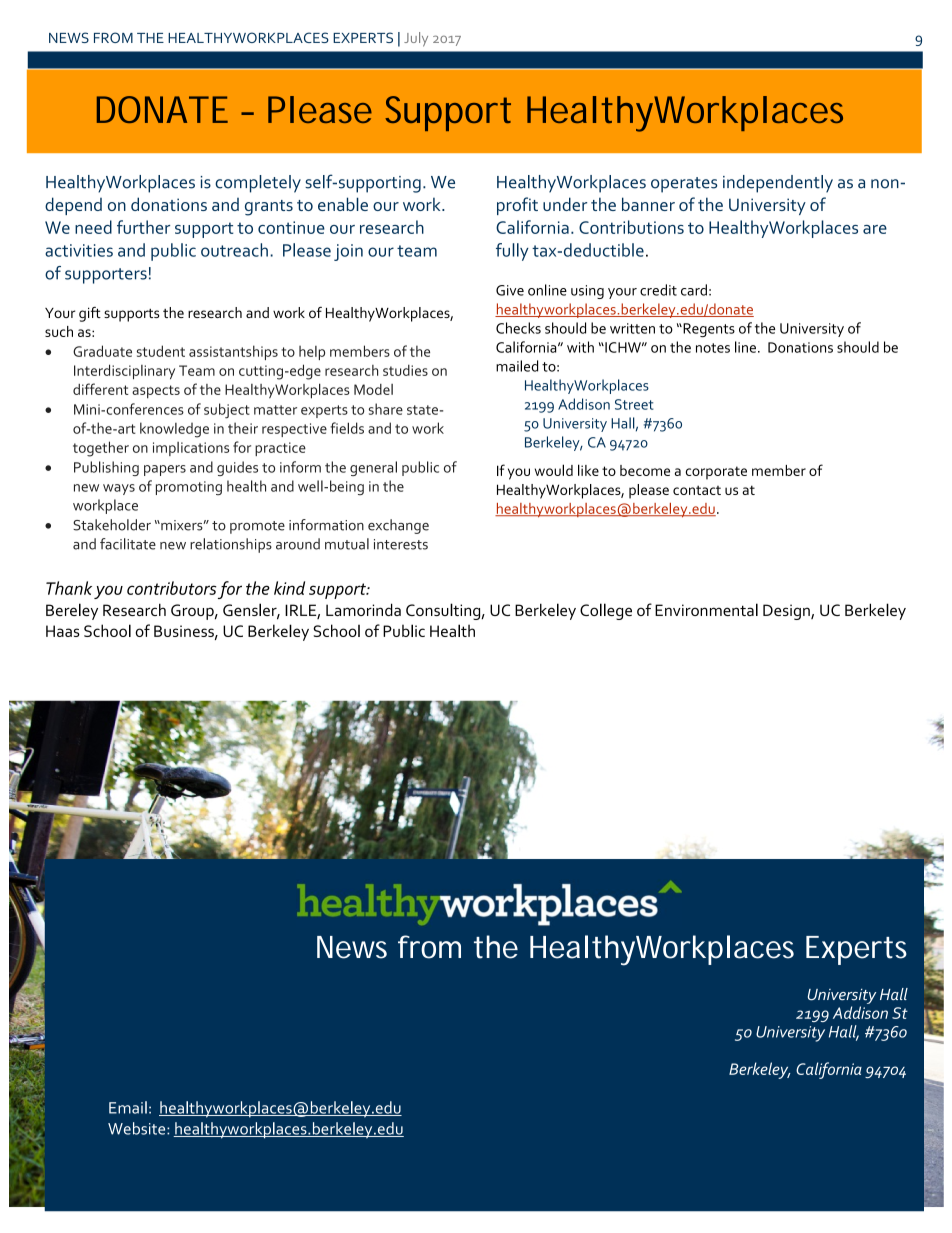 This document has height=1233, width=952. I want to click on studies, so click(405, 370).
